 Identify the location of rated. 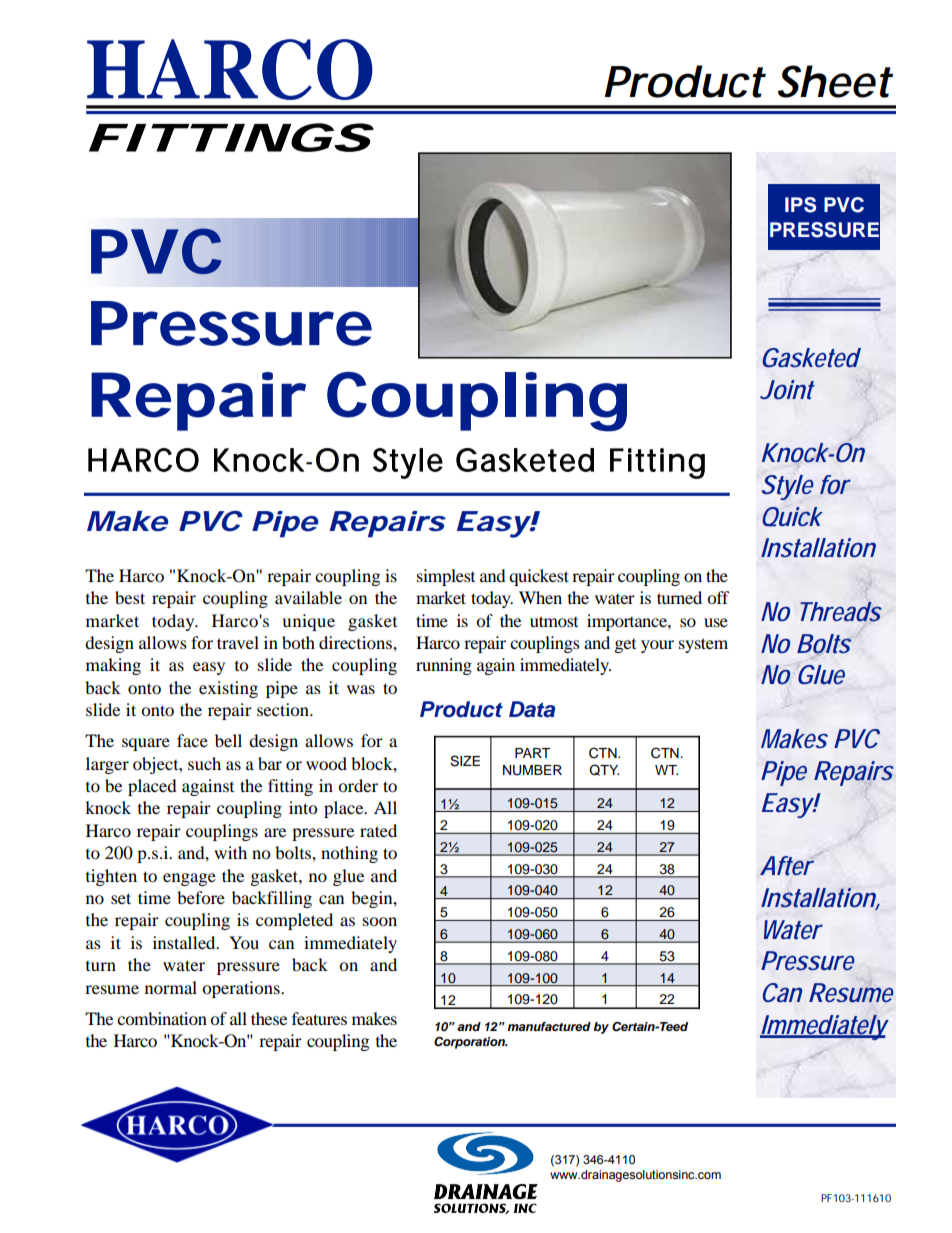
(378, 830).
